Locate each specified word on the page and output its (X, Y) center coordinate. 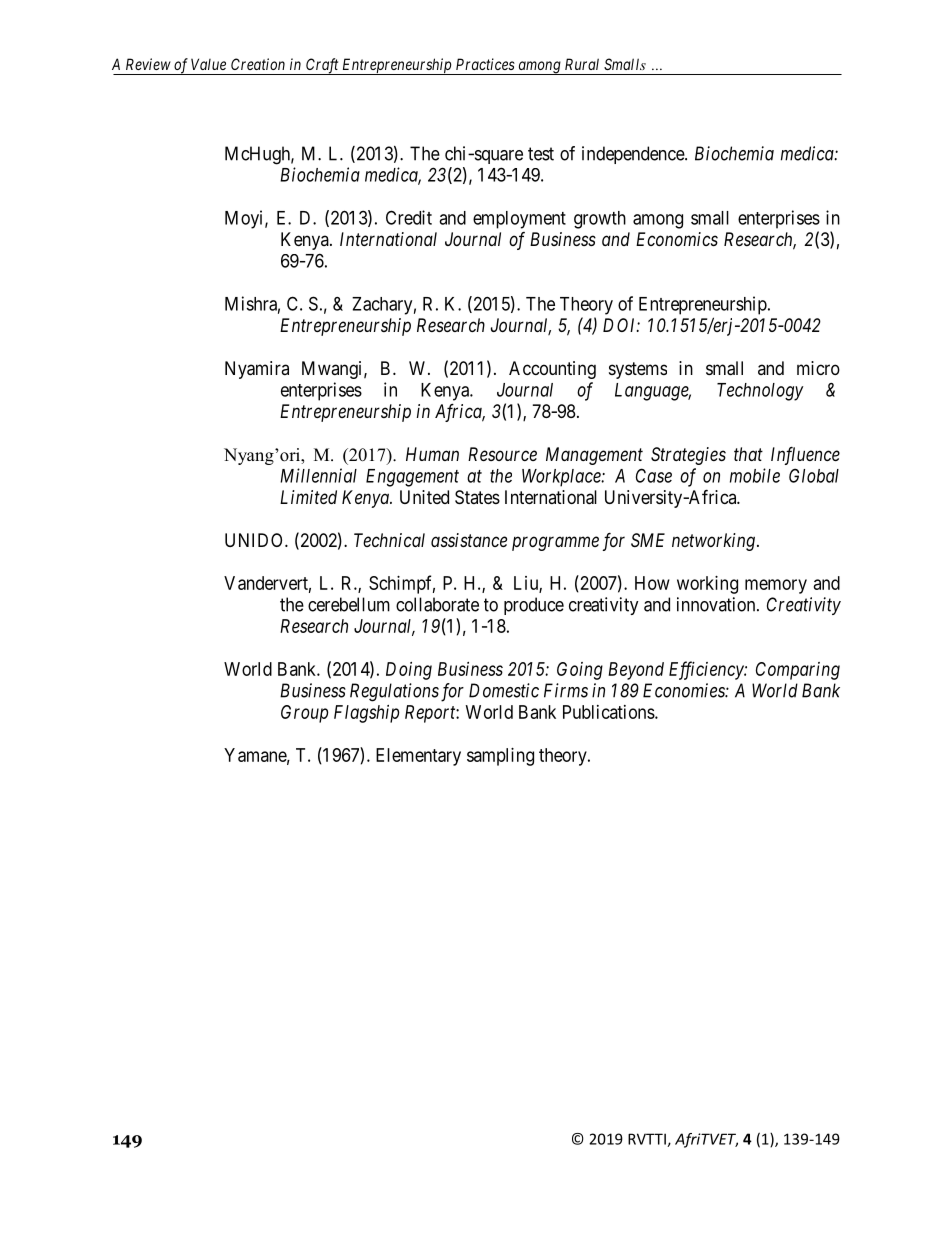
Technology (760, 392)
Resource (502, 454)
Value (208, 64)
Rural (582, 64)
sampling (500, 757)
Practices (485, 64)
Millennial (318, 475)
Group (304, 714)
